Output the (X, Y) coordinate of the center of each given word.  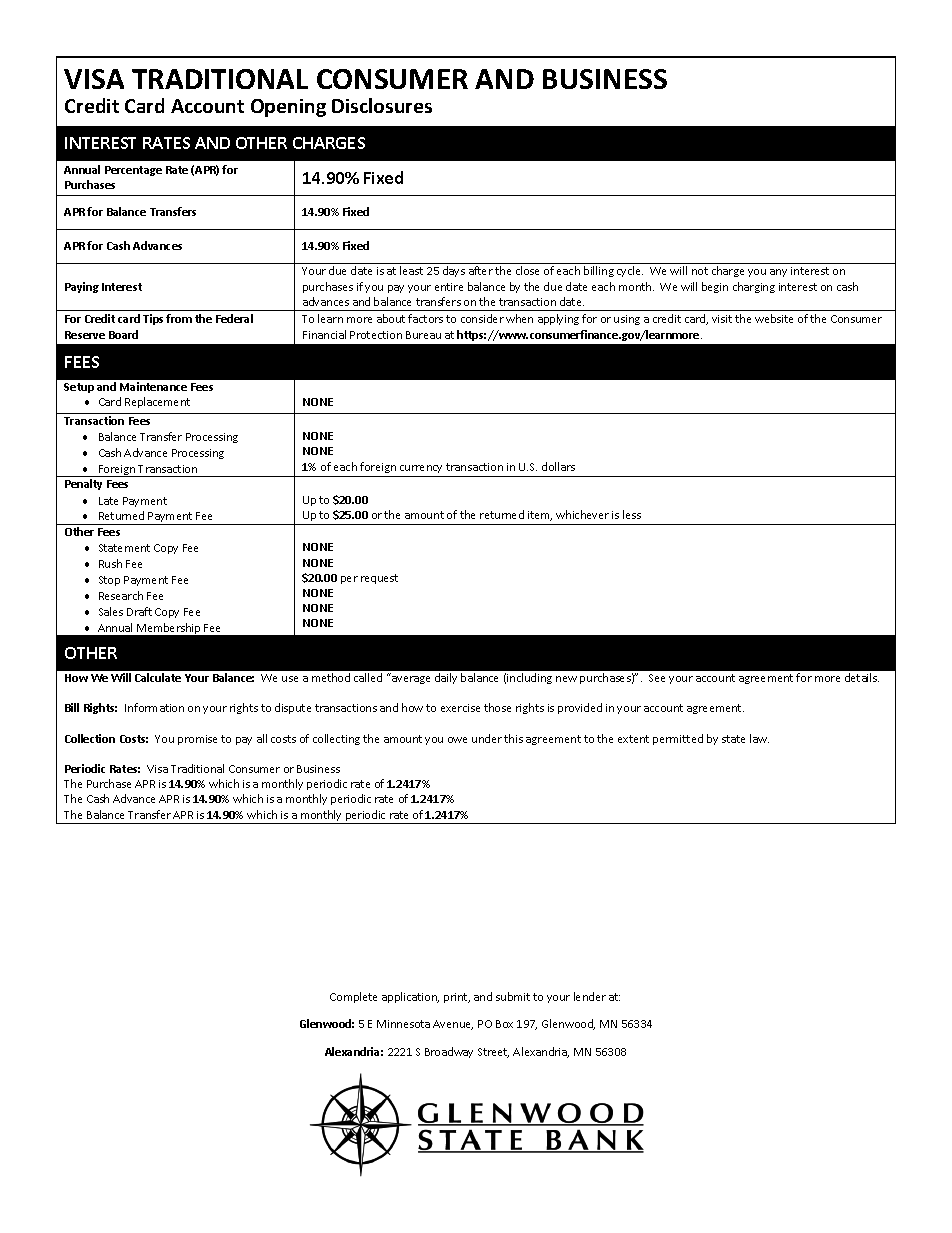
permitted (678, 739)
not (700, 271)
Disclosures (382, 105)
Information (154, 707)
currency (421, 469)
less (632, 514)
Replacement (157, 402)
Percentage (133, 171)
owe (457, 740)
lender (590, 996)
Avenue (453, 1025)
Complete (353, 997)
